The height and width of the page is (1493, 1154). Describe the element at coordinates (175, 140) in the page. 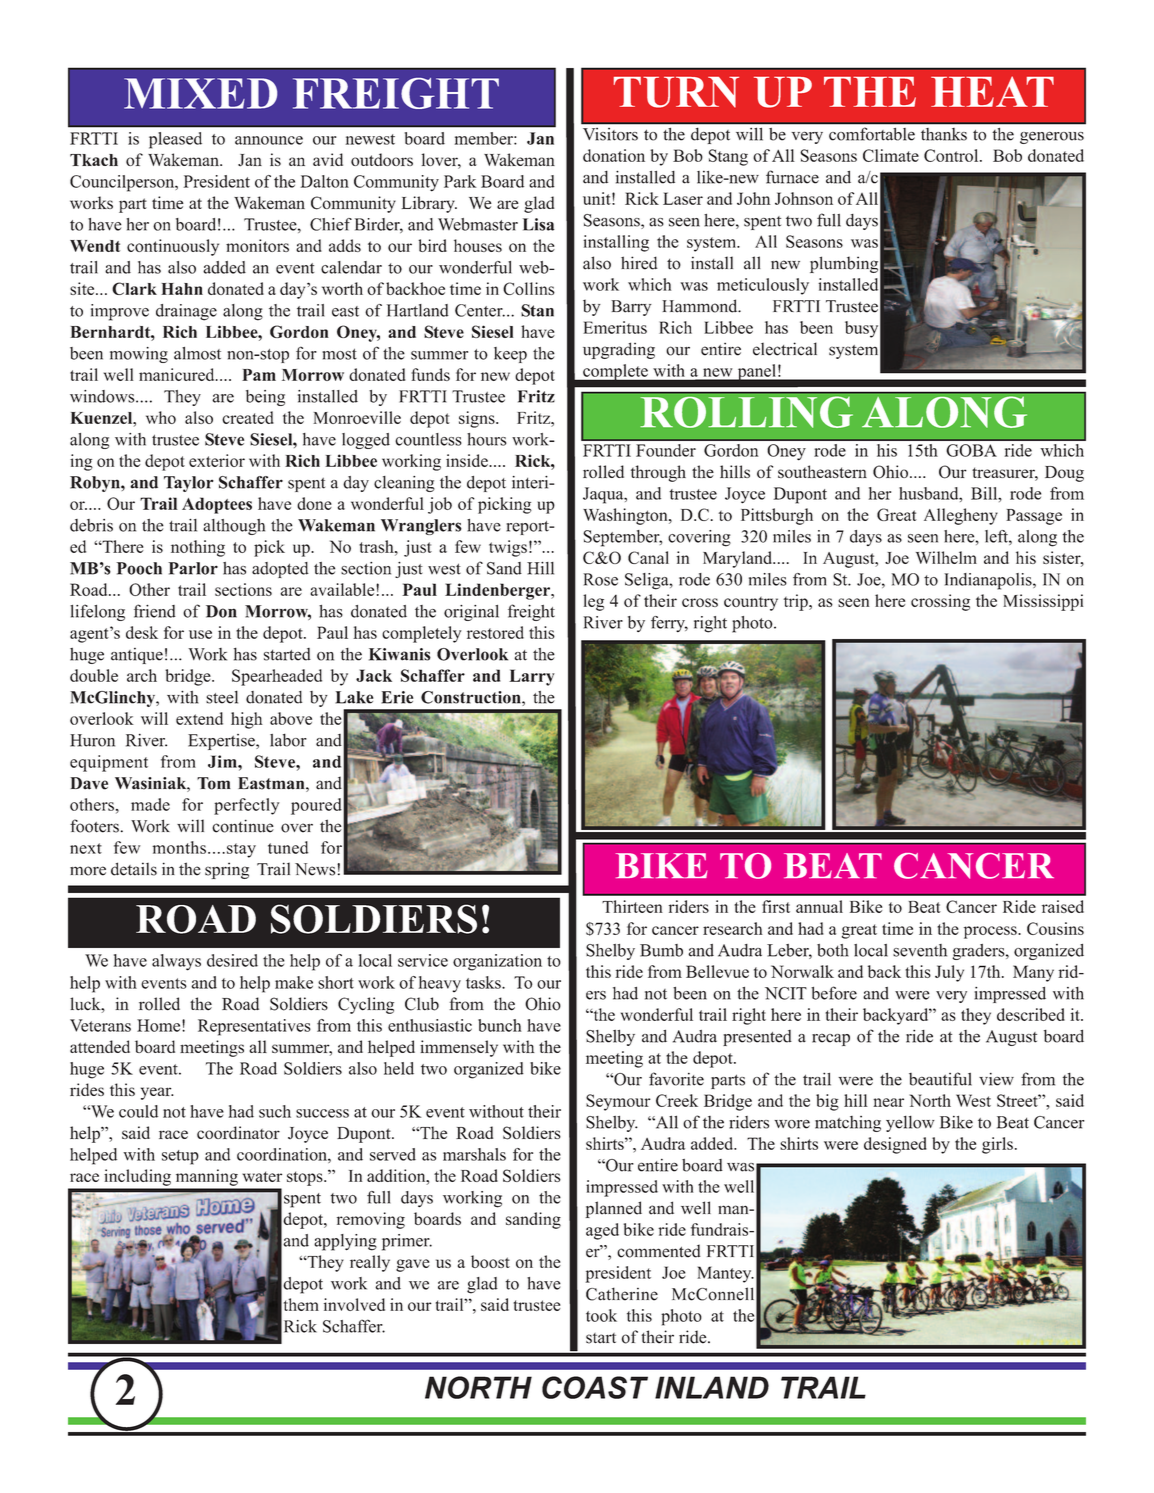

I see `pleased` at that location.
